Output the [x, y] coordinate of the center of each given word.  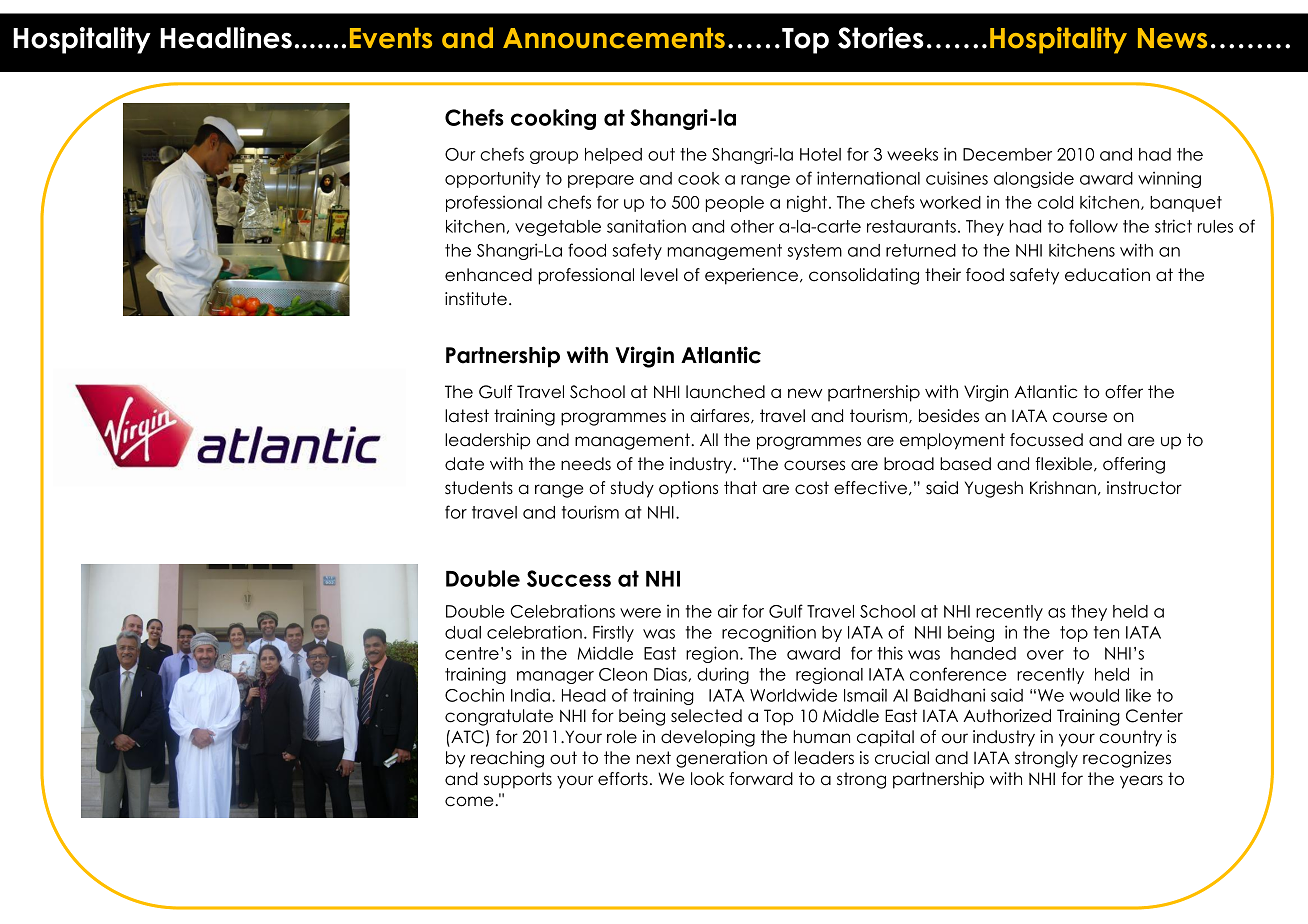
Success [569, 578]
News [1172, 38]
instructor [1144, 488]
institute [476, 299]
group [554, 157]
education [1107, 275]
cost [812, 488]
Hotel [820, 154]
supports [518, 780]
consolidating [864, 276]
